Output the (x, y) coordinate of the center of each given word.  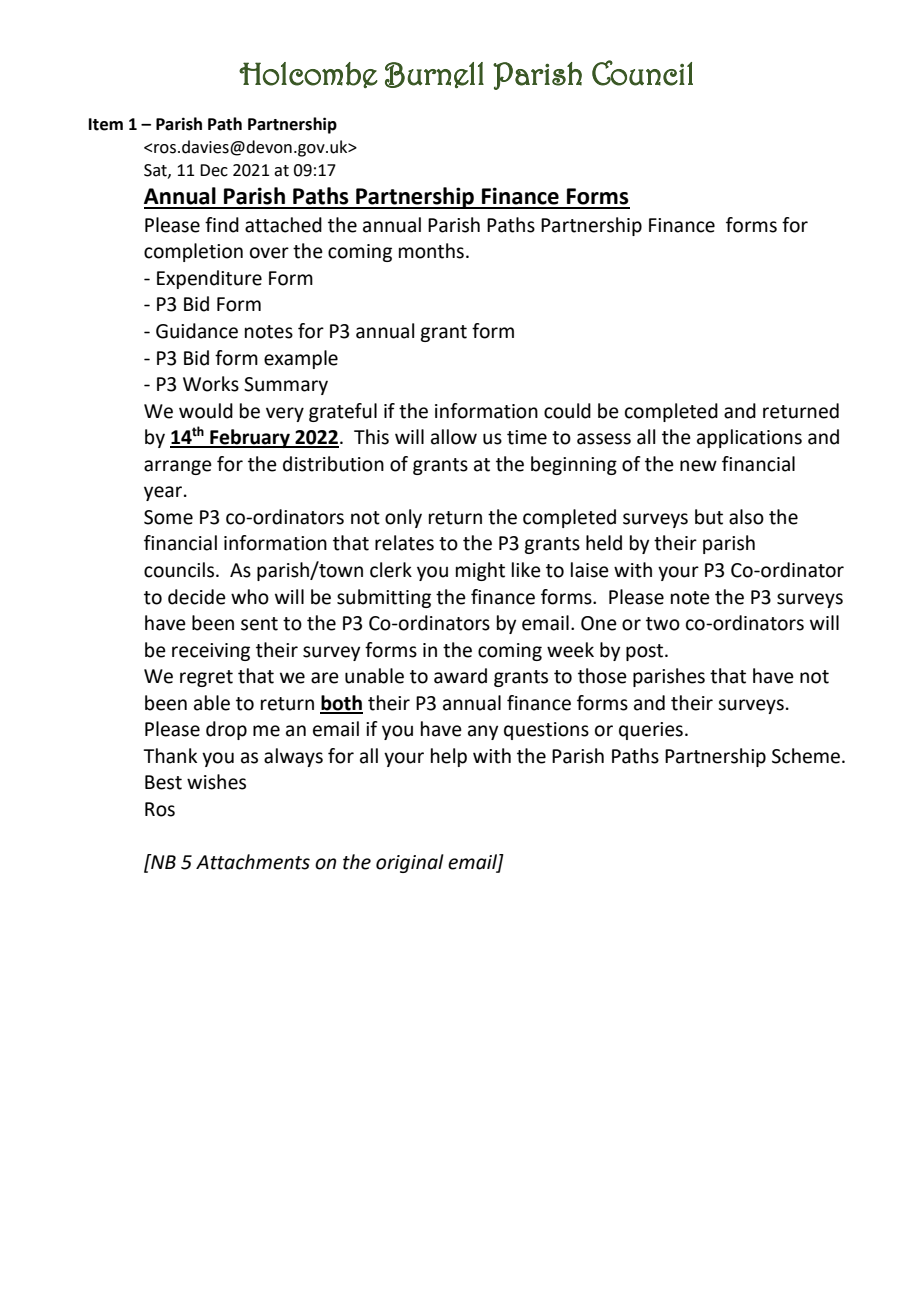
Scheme (807, 756)
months (431, 251)
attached (283, 225)
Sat (156, 171)
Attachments (253, 862)
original (410, 863)
